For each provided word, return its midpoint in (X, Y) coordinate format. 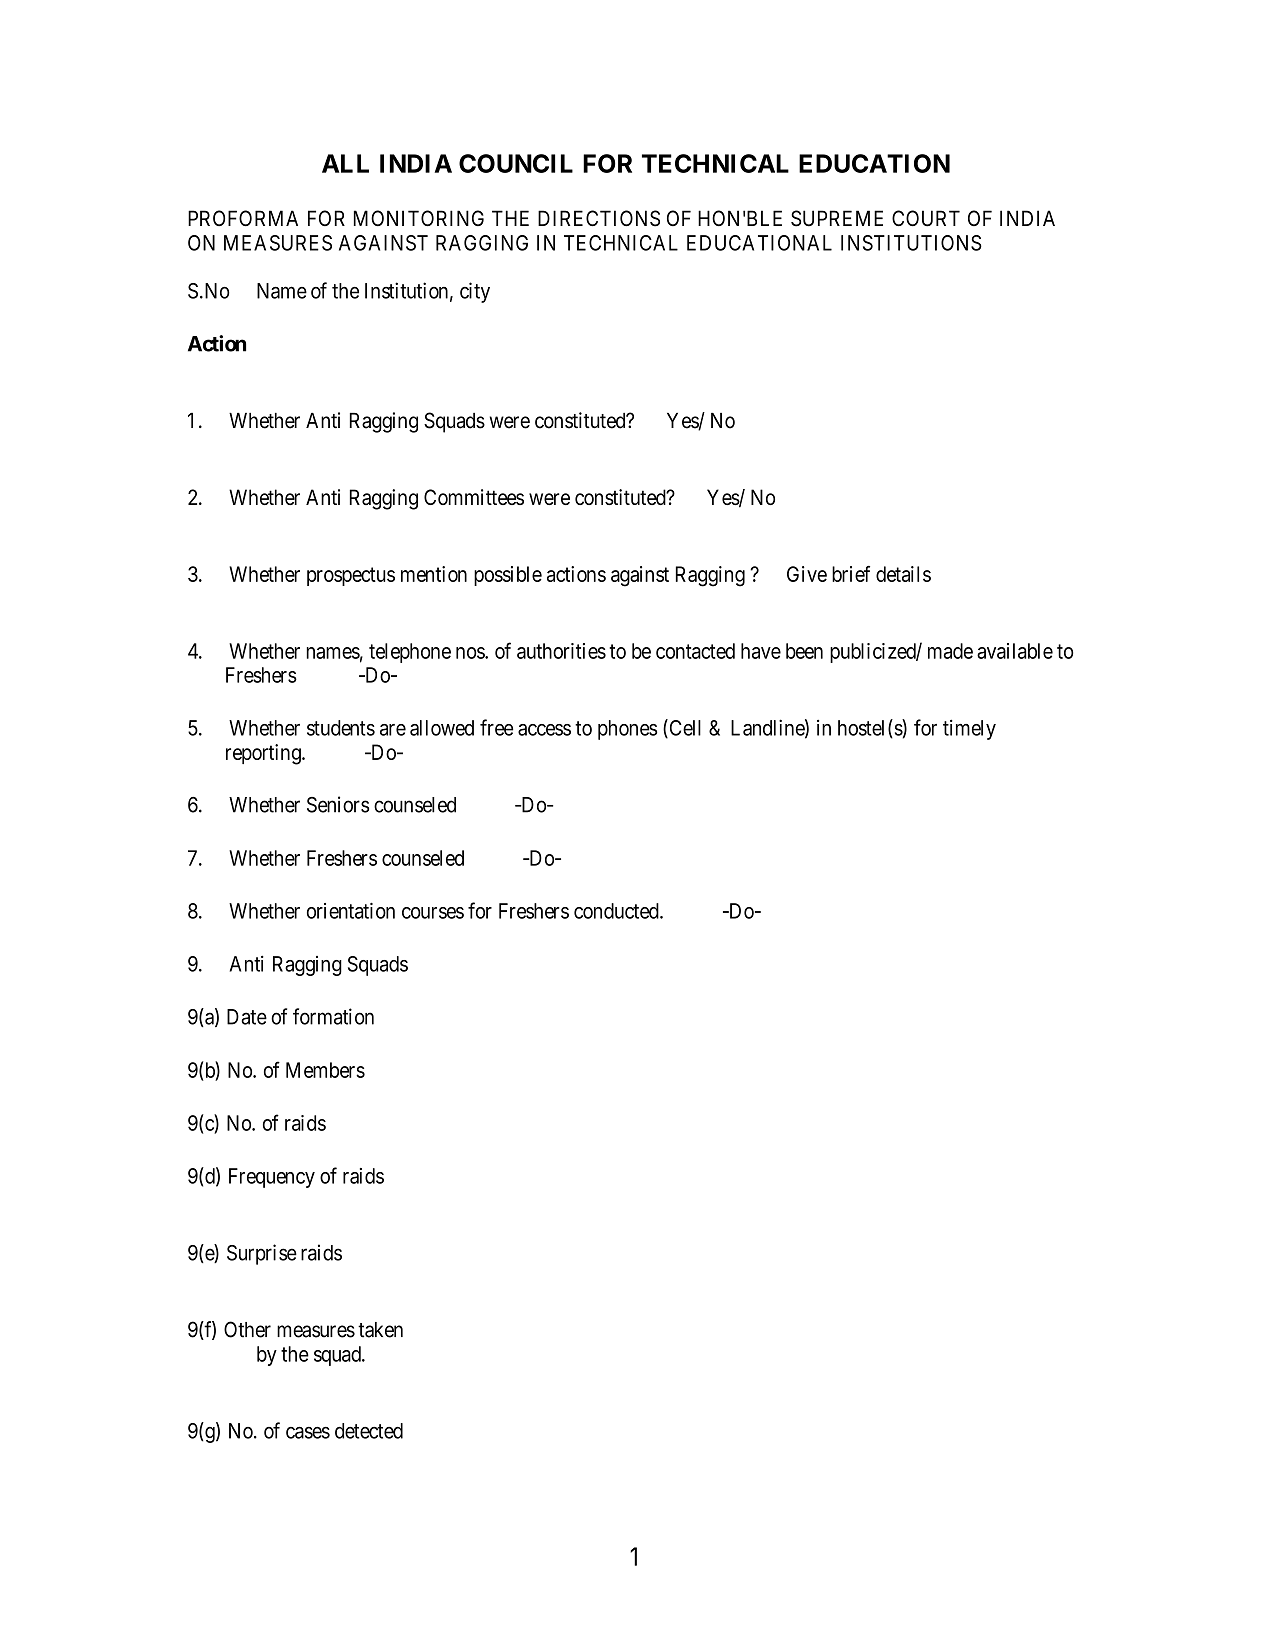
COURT (926, 218)
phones (627, 730)
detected (369, 1431)
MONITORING (419, 218)
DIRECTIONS (599, 218)
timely (969, 729)
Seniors (338, 804)
